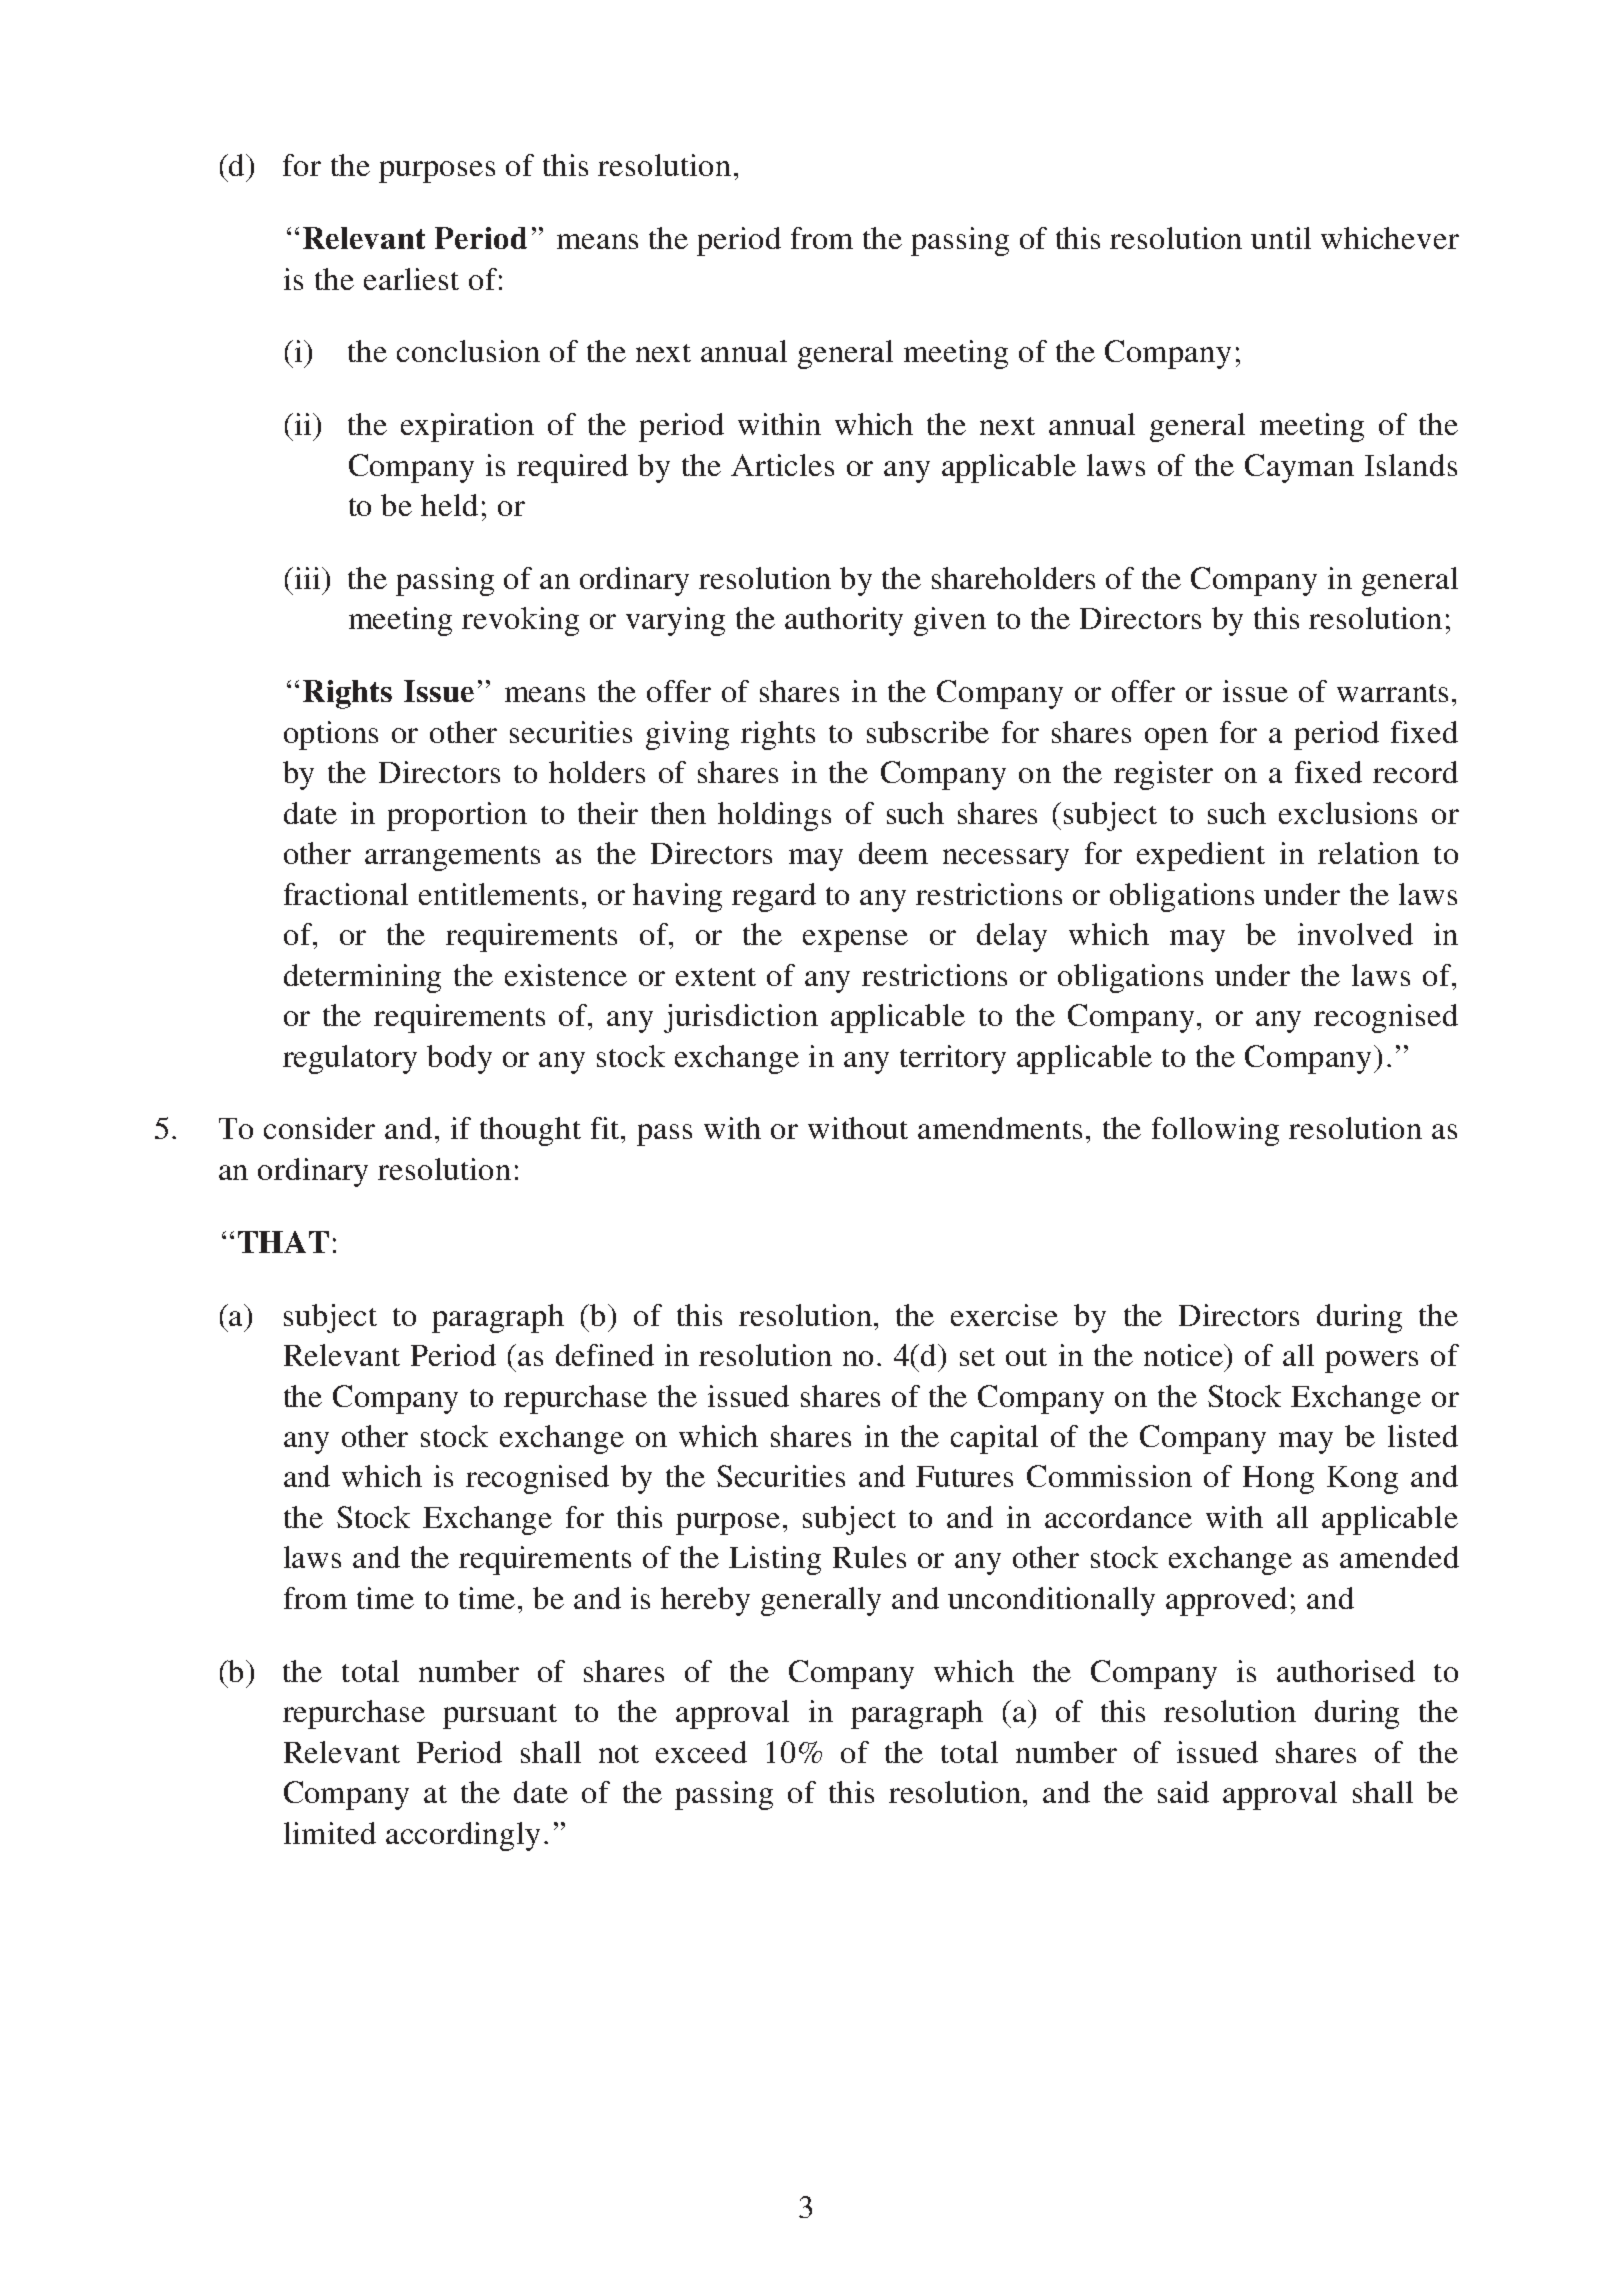  What do you see at coordinates (782, 465) in the screenshot?
I see `Articles` at bounding box center [782, 465].
